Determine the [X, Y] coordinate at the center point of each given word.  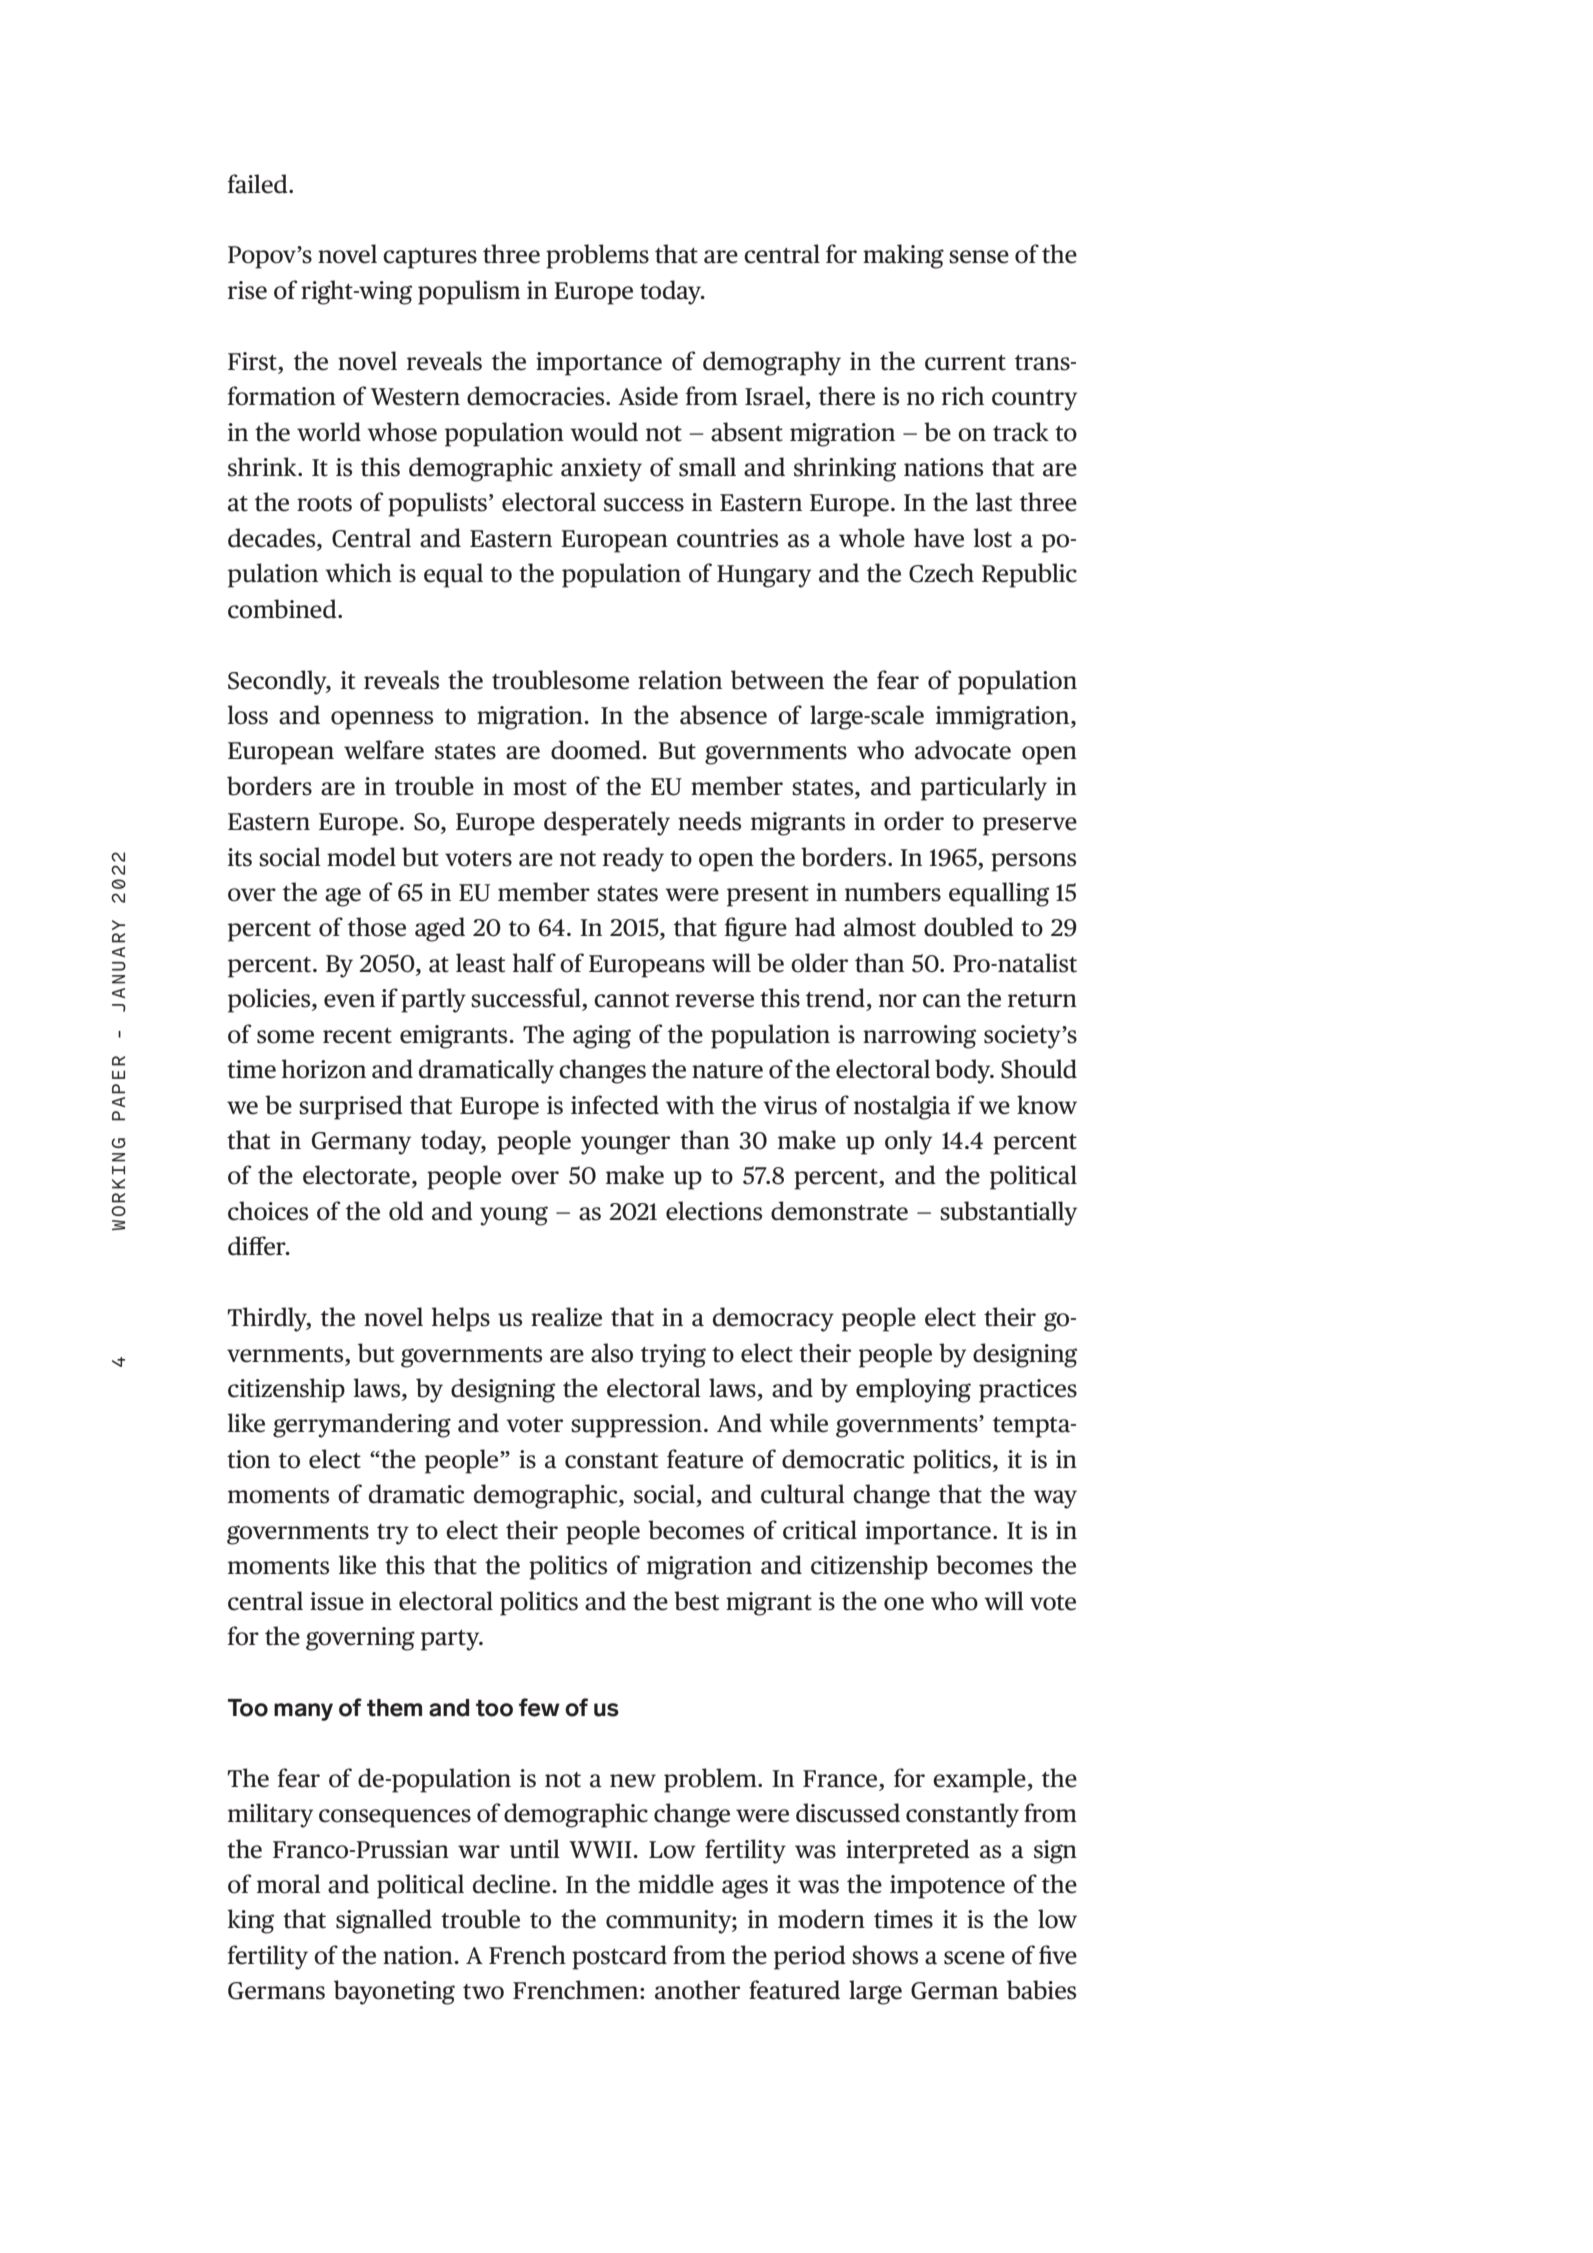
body [964, 1071]
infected [615, 1105]
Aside [648, 396]
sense [979, 257]
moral [289, 1884]
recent [357, 1036]
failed [259, 184]
